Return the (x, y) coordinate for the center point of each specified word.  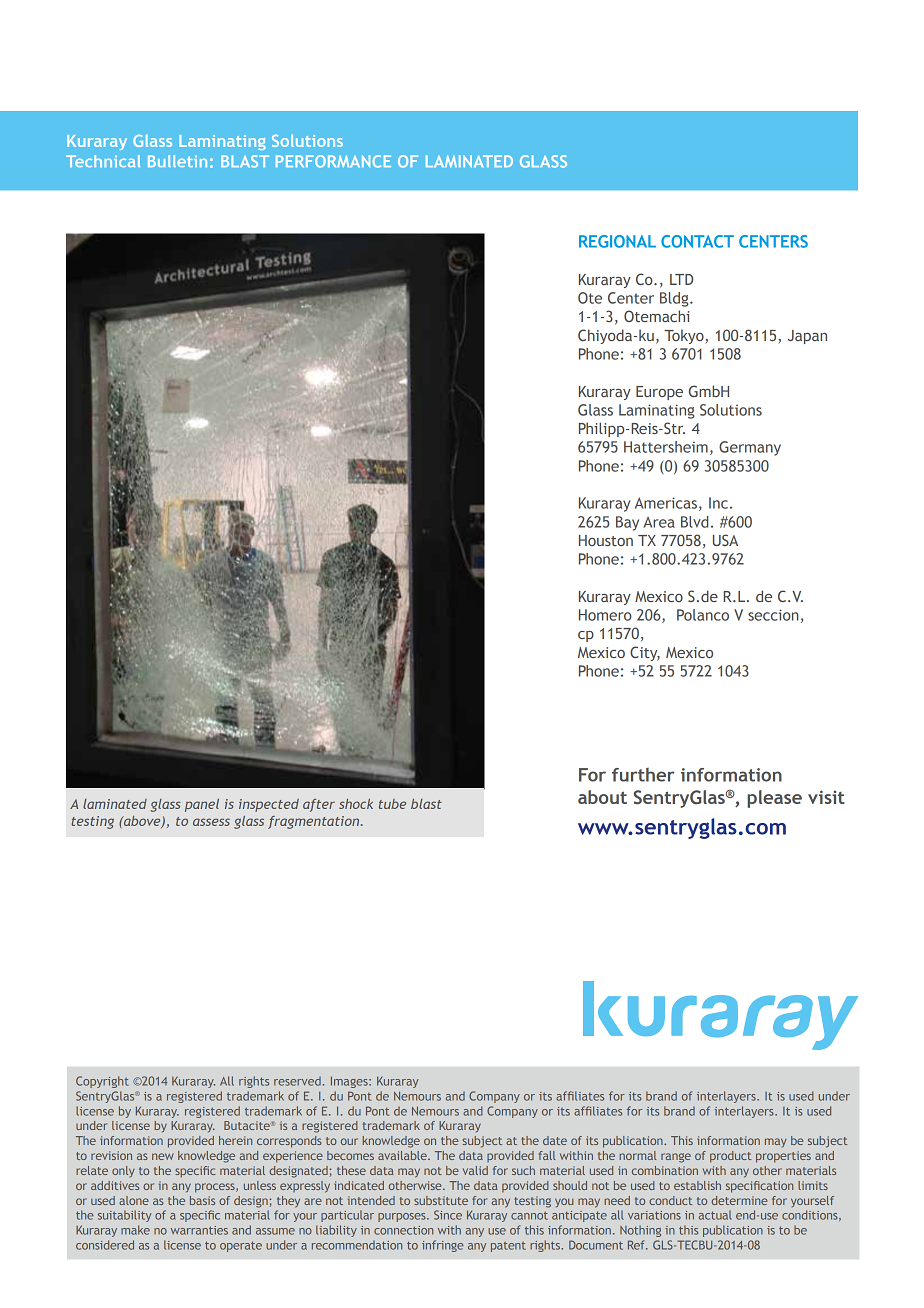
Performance (333, 161)
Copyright (102, 1082)
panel (202, 805)
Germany (750, 448)
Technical (103, 161)
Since (448, 1215)
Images (350, 1082)
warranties (199, 1230)
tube (392, 804)
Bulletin (177, 161)
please (774, 799)
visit (826, 797)
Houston (606, 540)
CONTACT (697, 241)
